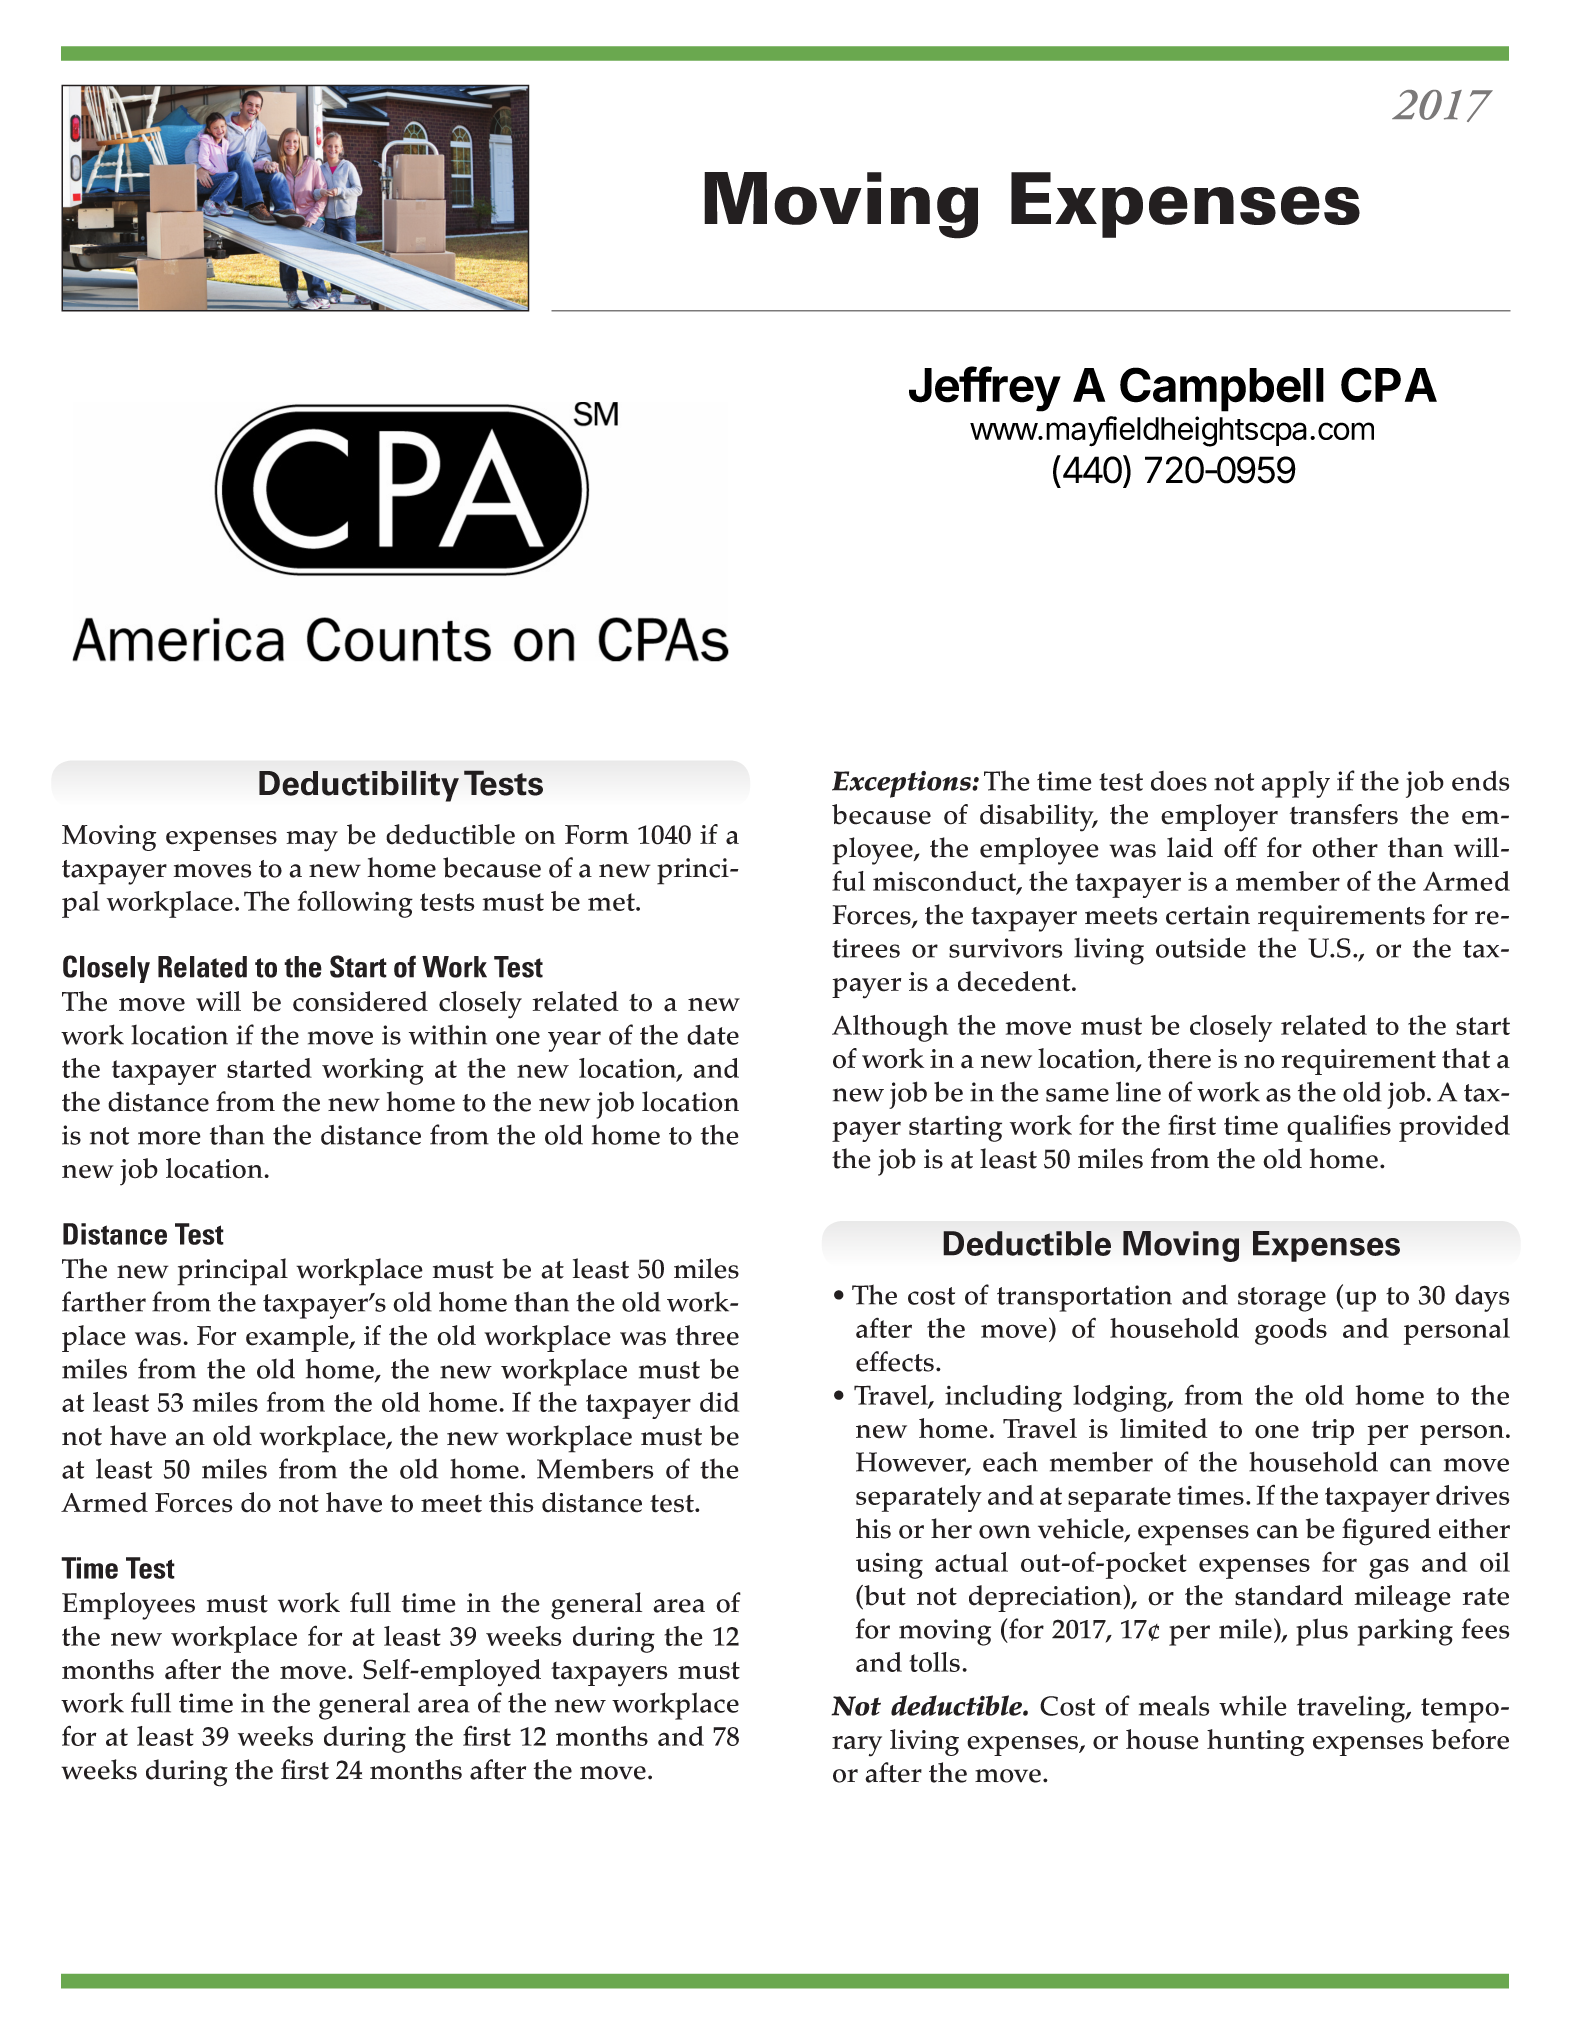 The height and width of the document is (2035, 1572). I want to click on Jeffrey, so click(985, 389).
